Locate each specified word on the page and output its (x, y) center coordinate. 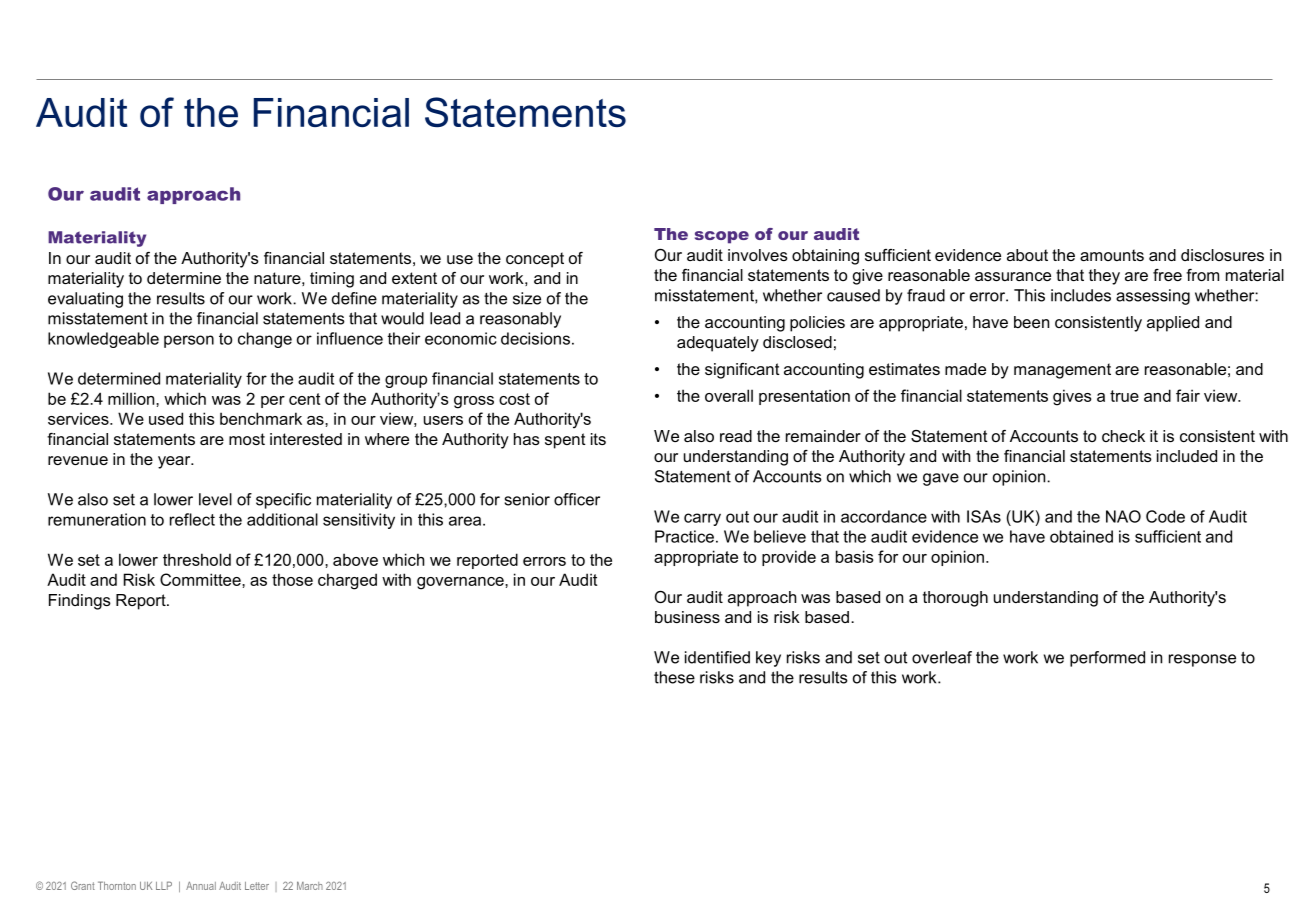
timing (332, 280)
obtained (1081, 536)
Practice (684, 536)
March (310, 885)
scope (722, 237)
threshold (197, 559)
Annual (201, 885)
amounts (1112, 255)
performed (1107, 659)
